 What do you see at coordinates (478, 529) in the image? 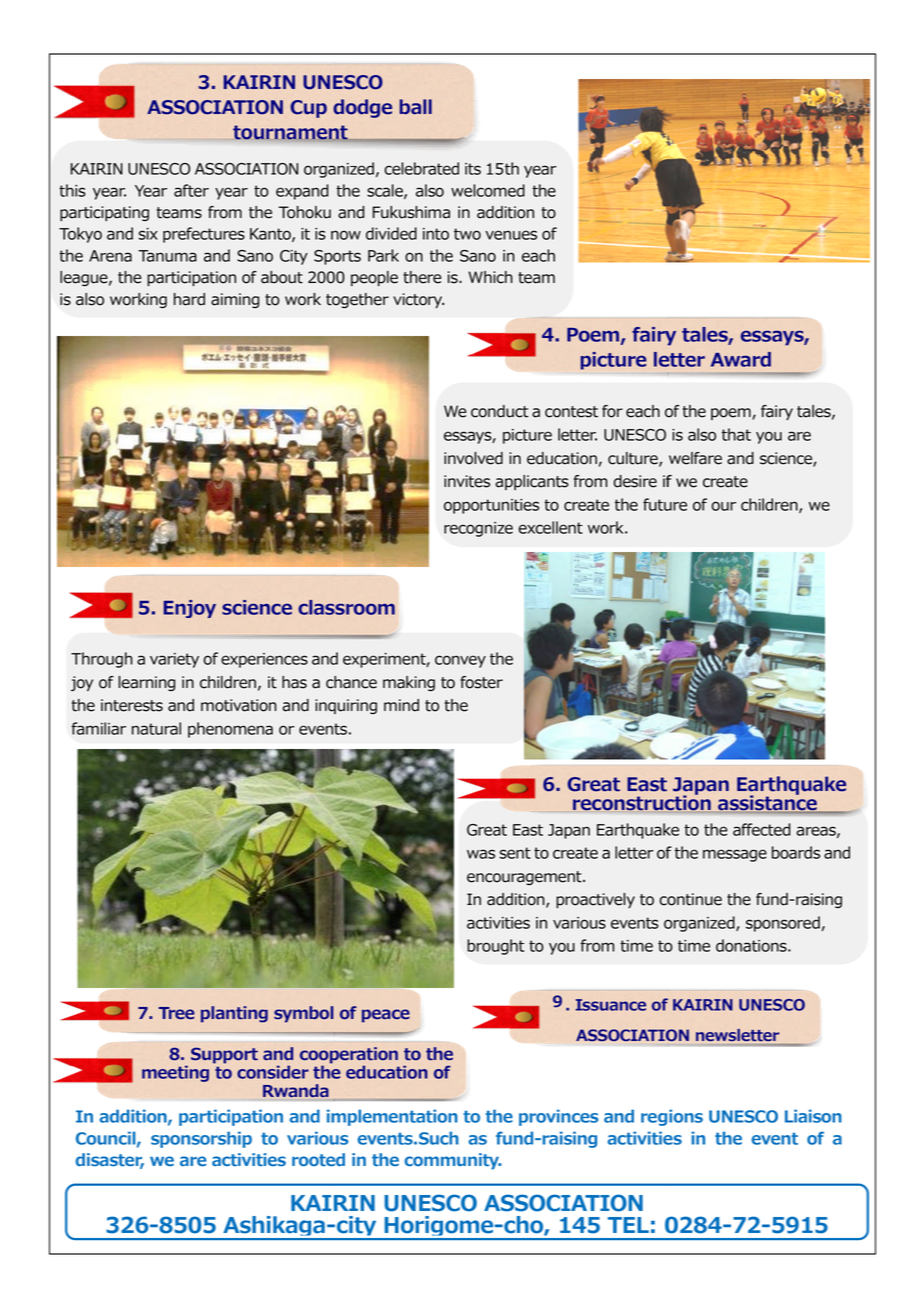
I see `recognize` at bounding box center [478, 529].
